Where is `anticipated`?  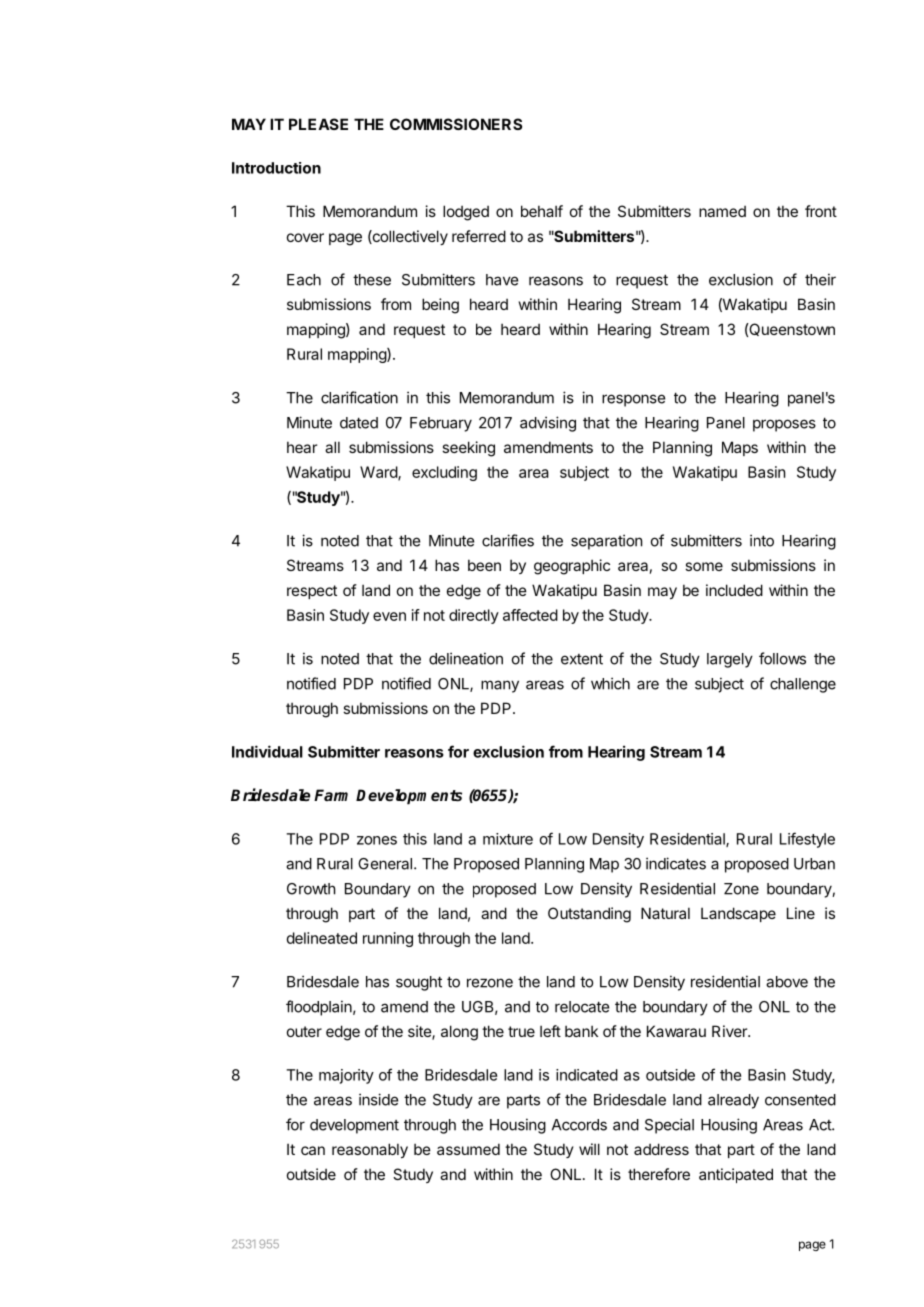 anticipated is located at coordinates (736, 1175).
